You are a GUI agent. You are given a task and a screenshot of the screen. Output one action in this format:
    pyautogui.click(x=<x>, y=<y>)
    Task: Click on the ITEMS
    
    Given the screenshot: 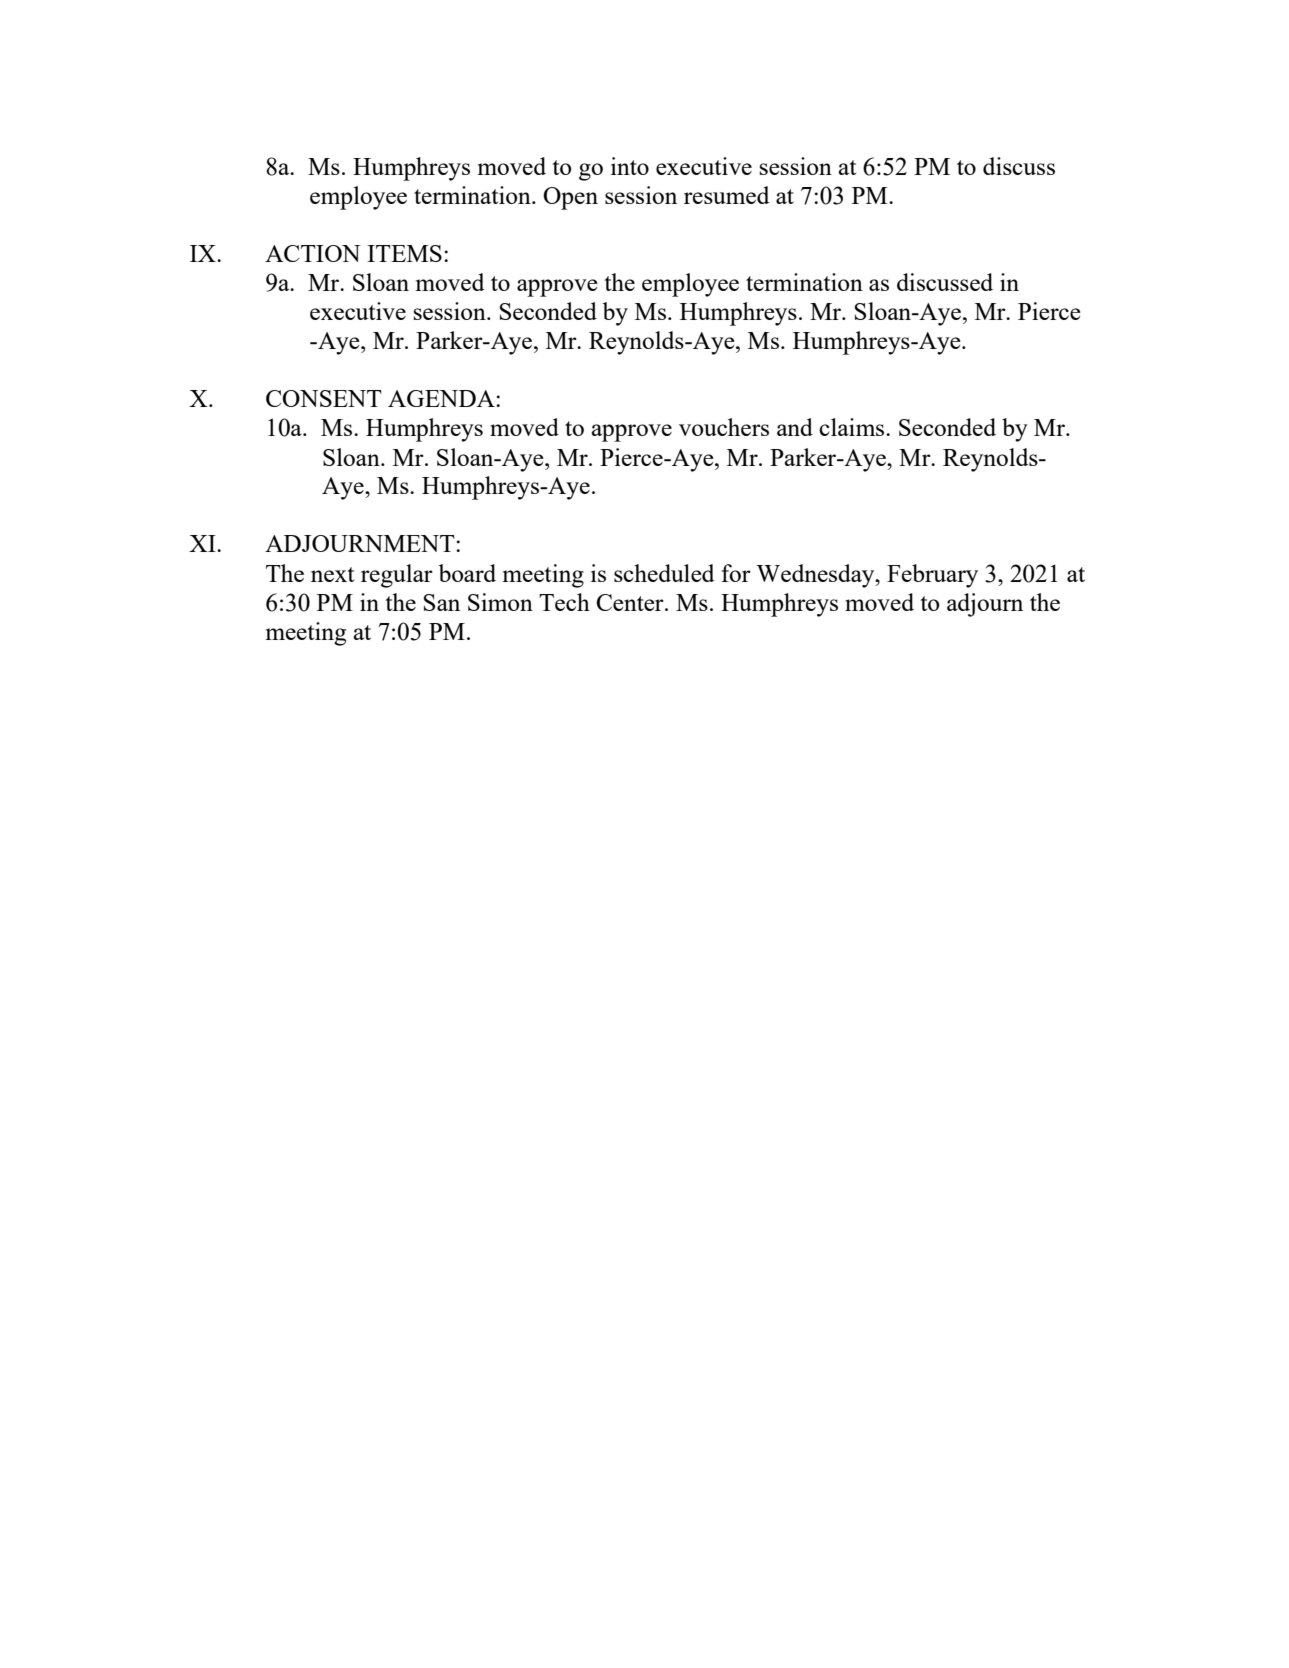 What is the action you would take?
    pyautogui.click(x=404, y=253)
